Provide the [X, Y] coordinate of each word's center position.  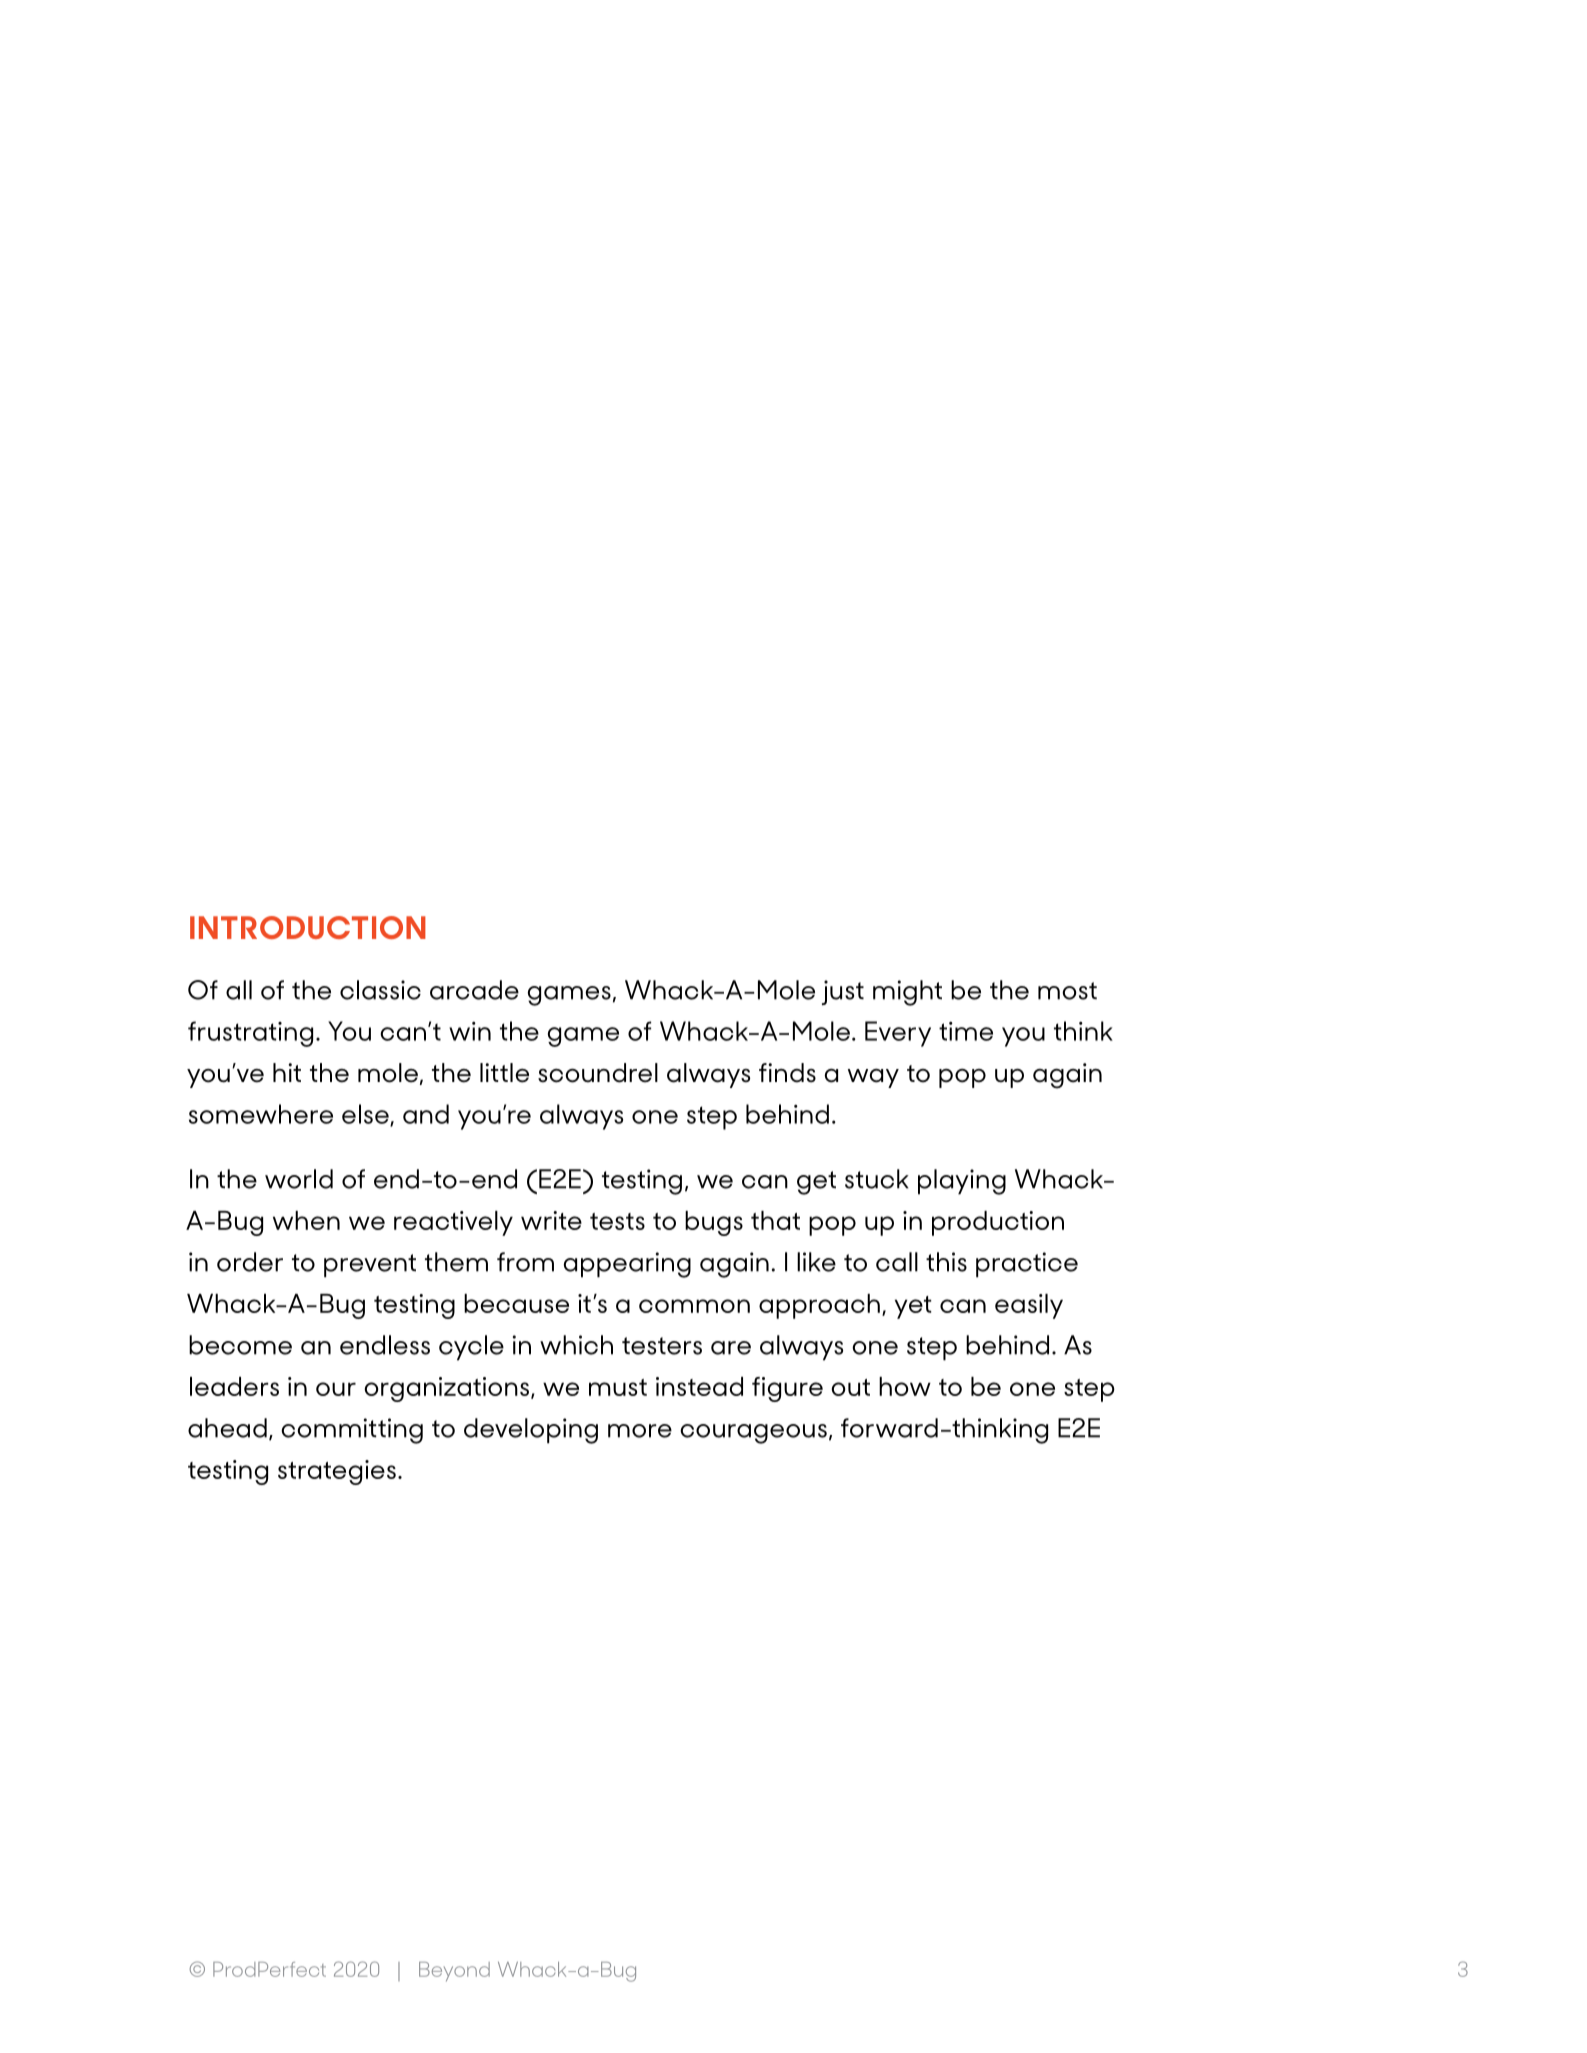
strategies [337, 1472]
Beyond [454, 1971]
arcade [474, 990]
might [907, 993]
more [640, 1431]
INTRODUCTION [308, 927]
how [905, 1386]
